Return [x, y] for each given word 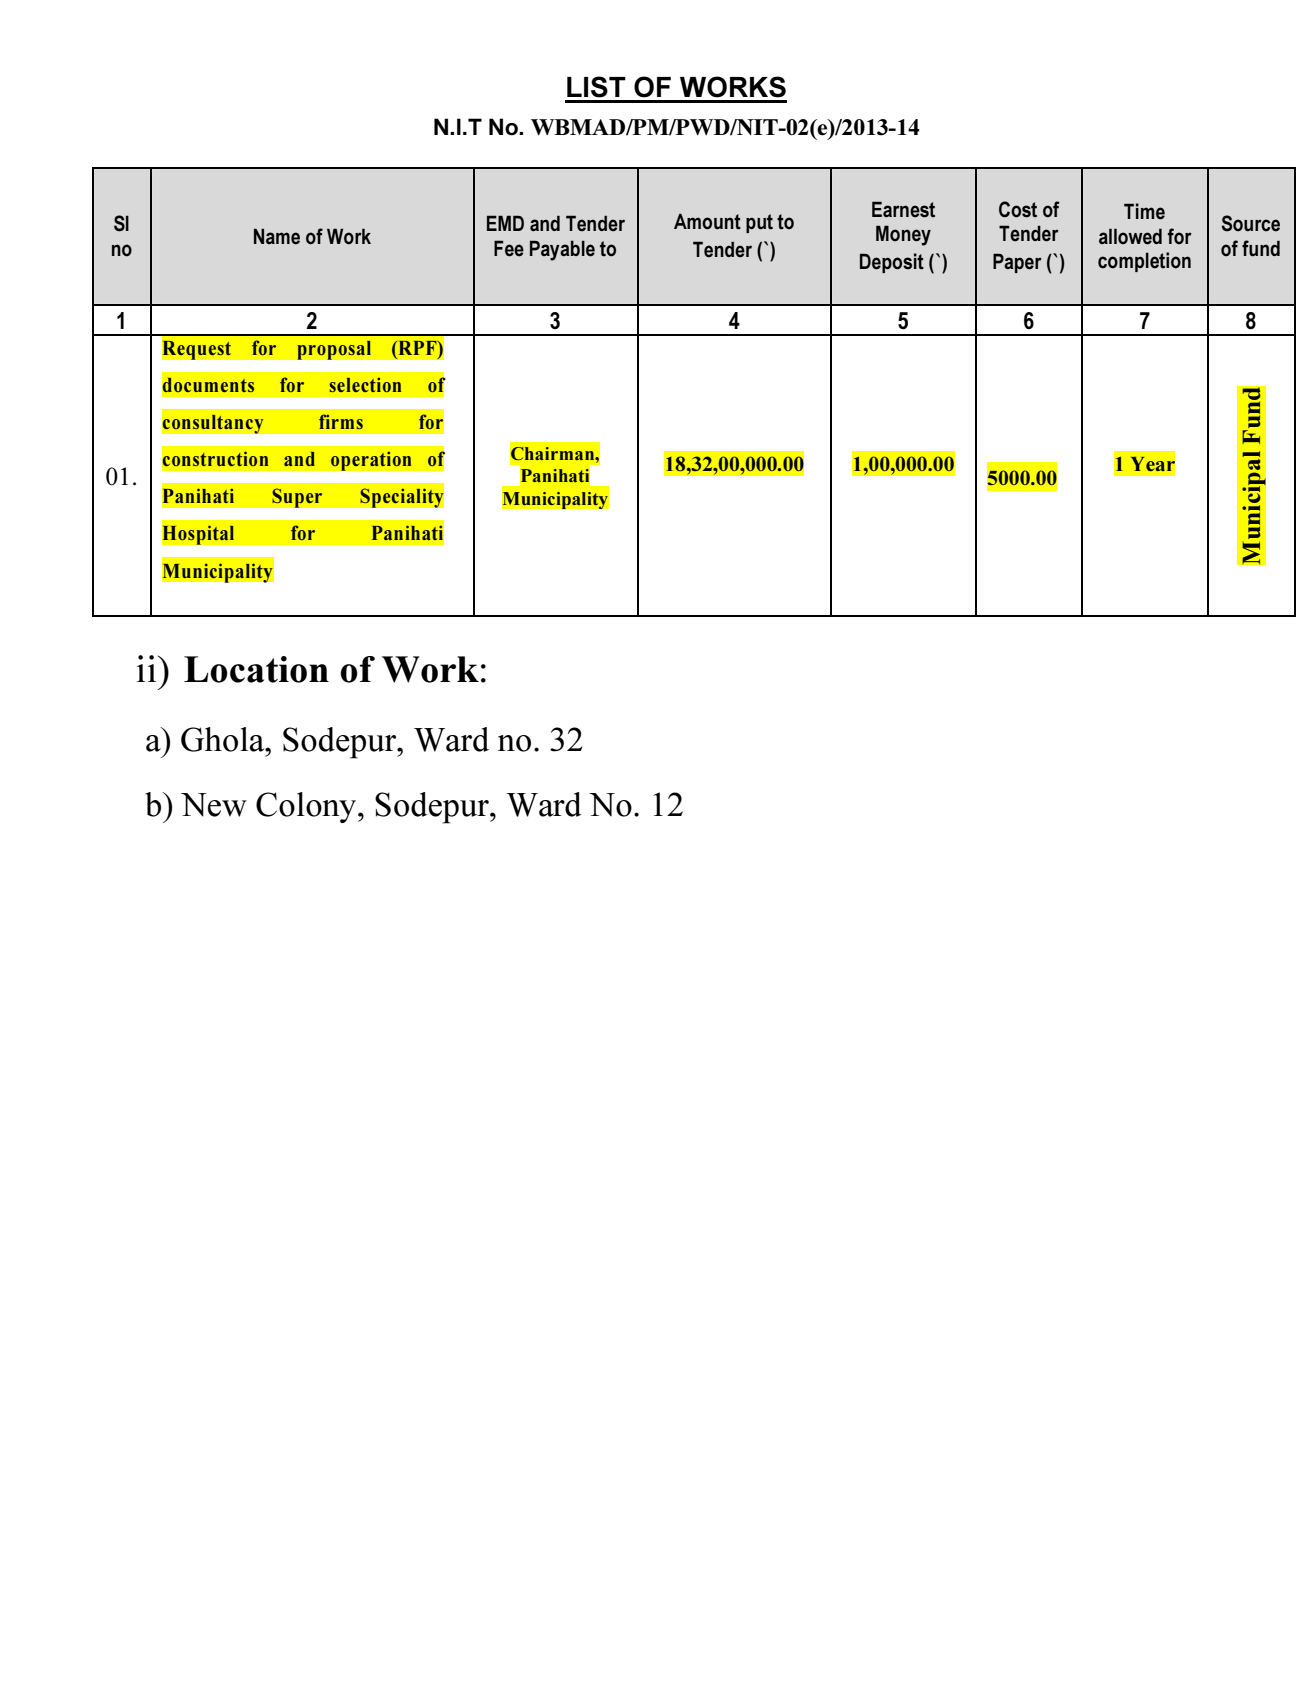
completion [1144, 262]
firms [341, 421]
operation [371, 461]
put [759, 223]
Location [256, 669]
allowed [1130, 236]
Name [277, 236]
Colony [307, 807]
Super [297, 498]
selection [365, 384]
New [214, 805]
